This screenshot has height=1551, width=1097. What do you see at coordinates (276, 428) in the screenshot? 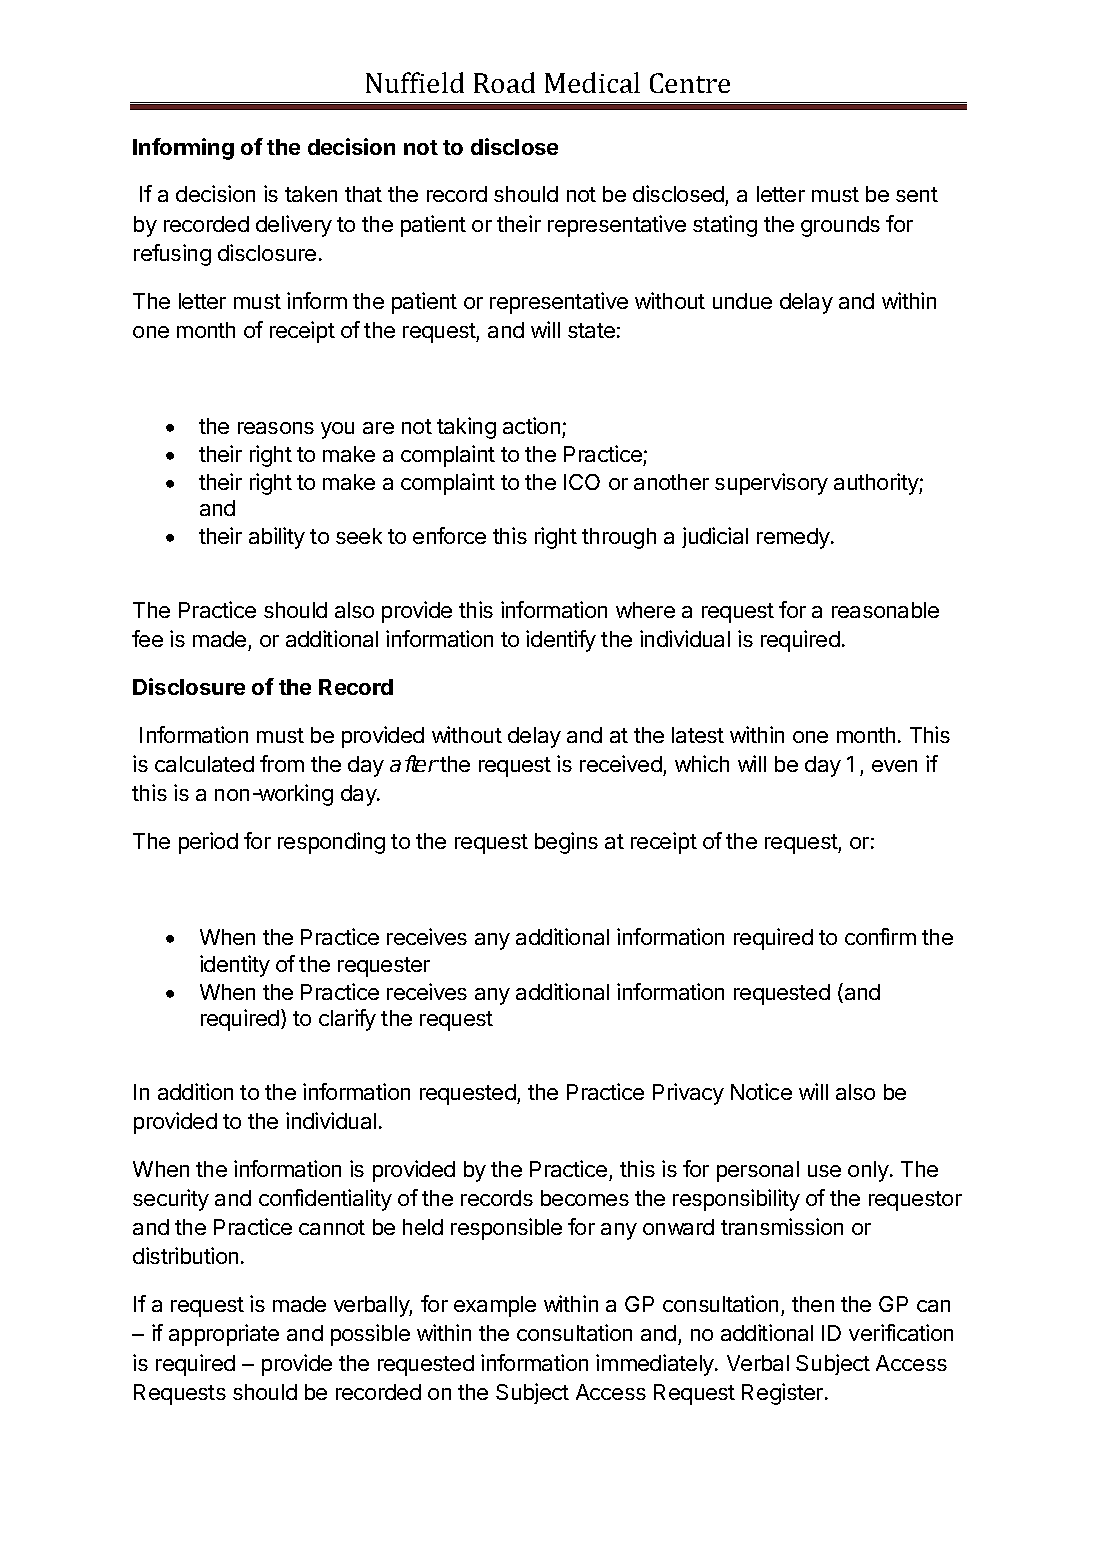
I see `reasons` at bounding box center [276, 428].
